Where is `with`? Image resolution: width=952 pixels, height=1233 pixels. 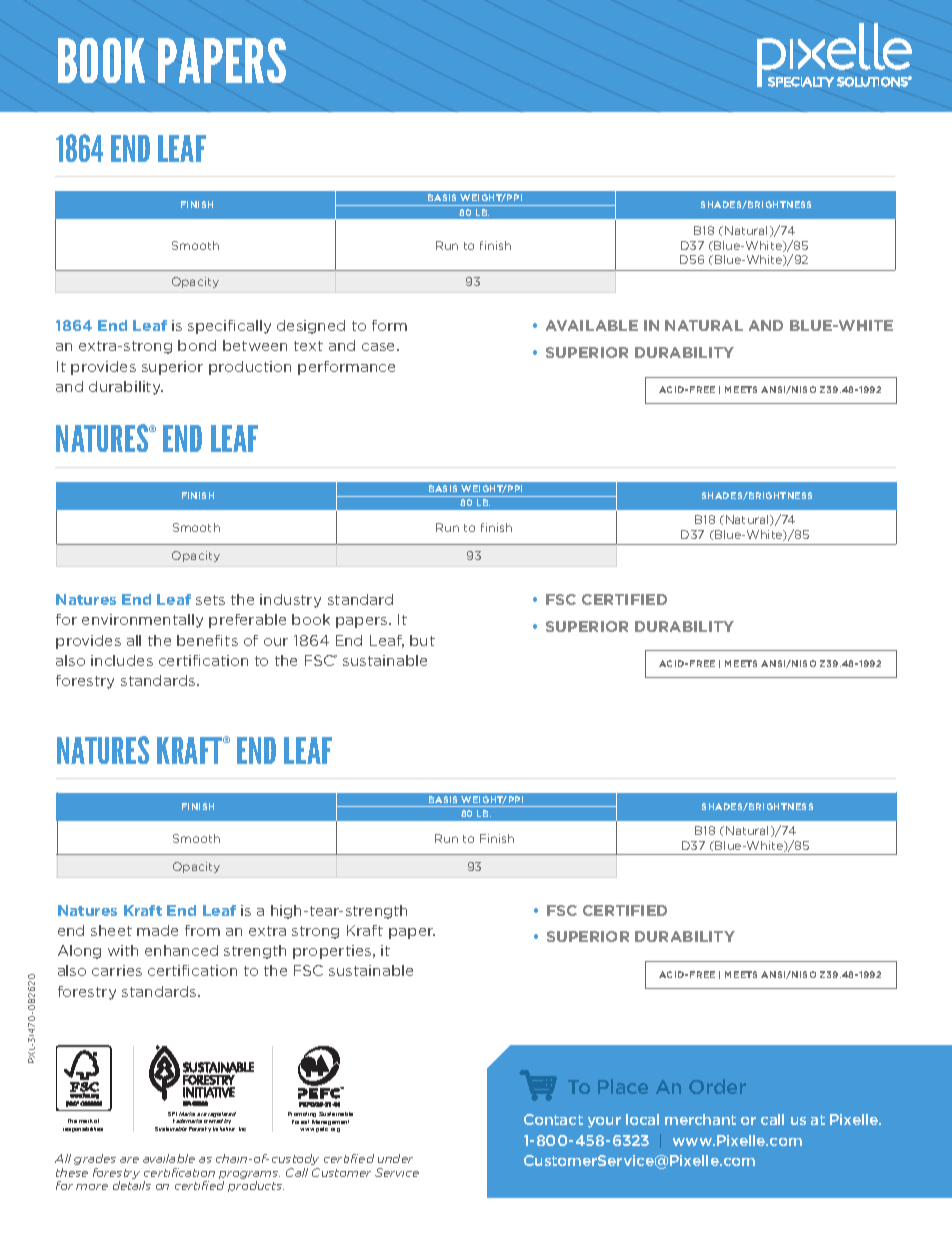
with is located at coordinates (123, 950).
